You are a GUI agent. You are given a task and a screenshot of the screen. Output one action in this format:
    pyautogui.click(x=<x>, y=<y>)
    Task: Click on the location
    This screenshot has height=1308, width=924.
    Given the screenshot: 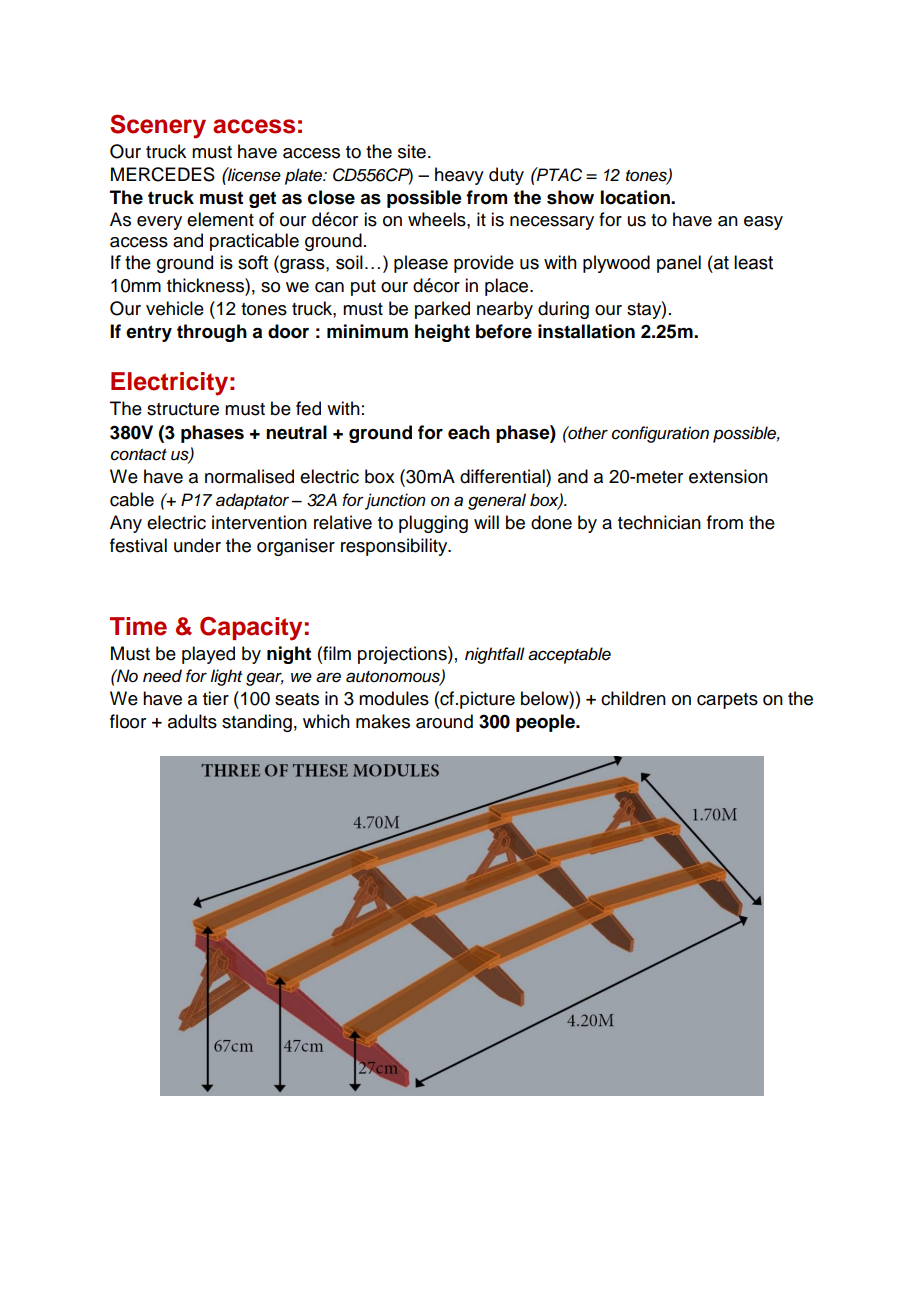 What is the action you would take?
    pyautogui.click(x=636, y=197)
